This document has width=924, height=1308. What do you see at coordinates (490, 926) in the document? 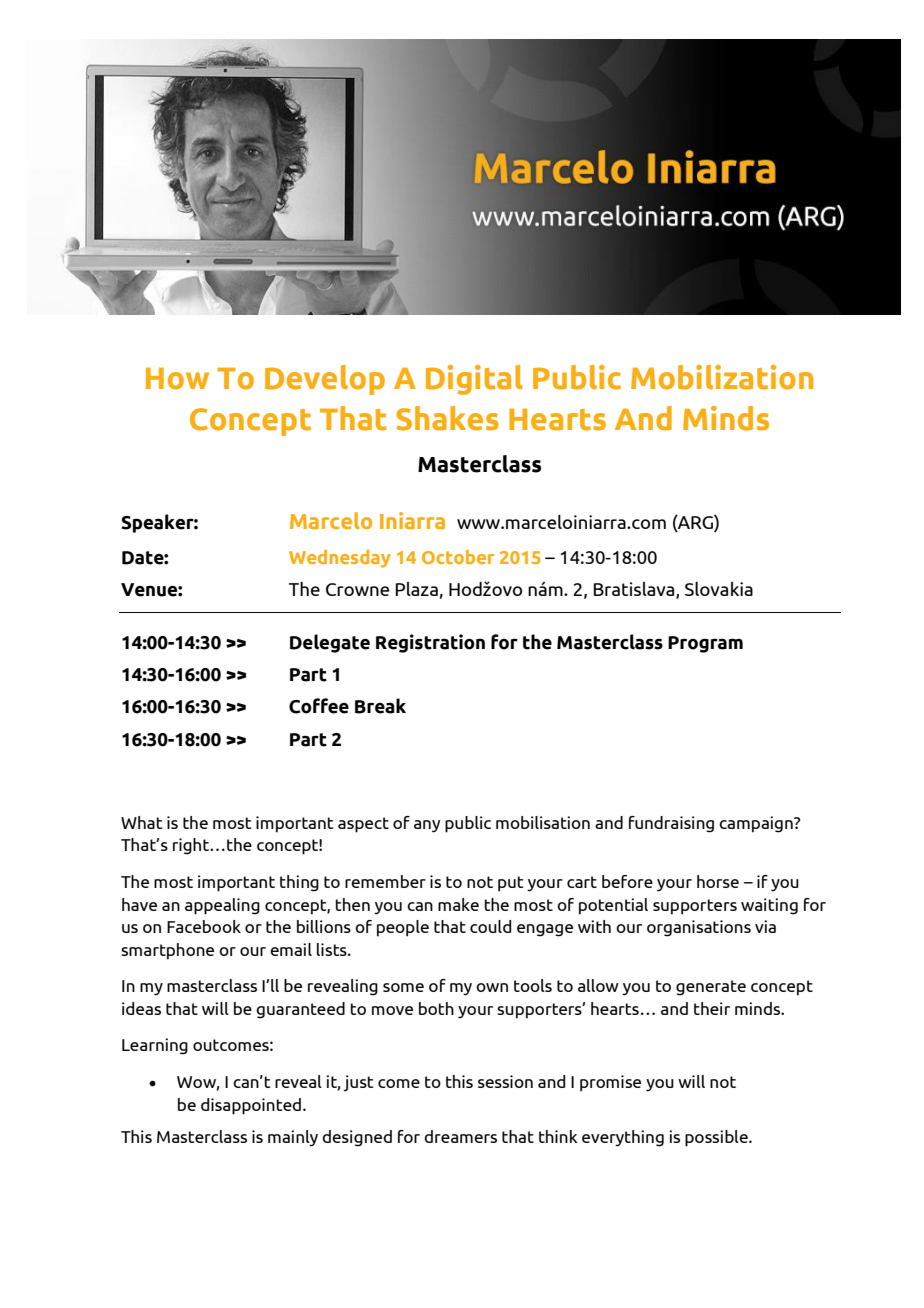
I see `could` at bounding box center [490, 926].
